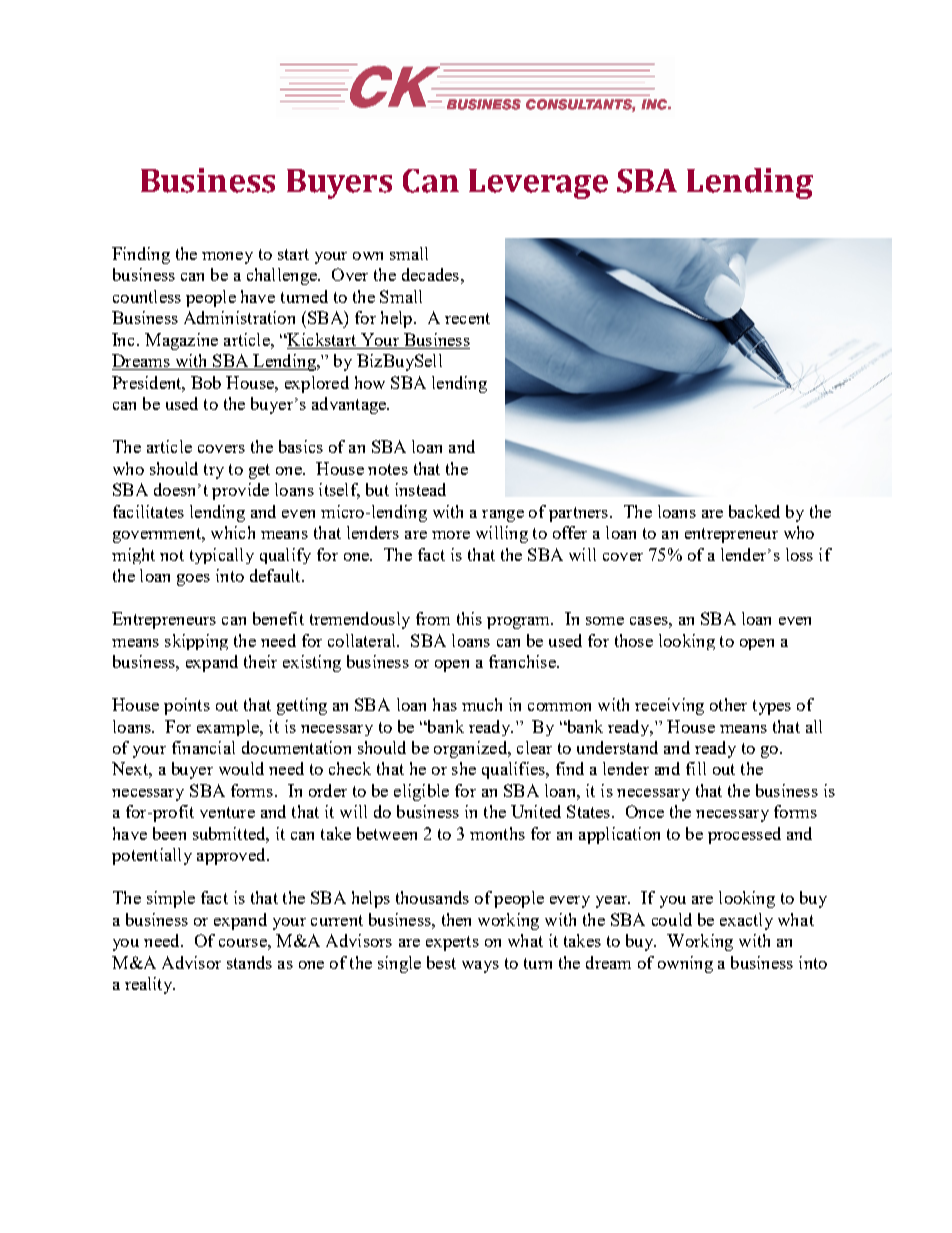 The width and height of the page is (952, 1233). Describe the element at coordinates (187, 706) in the page. I see `points` at that location.
